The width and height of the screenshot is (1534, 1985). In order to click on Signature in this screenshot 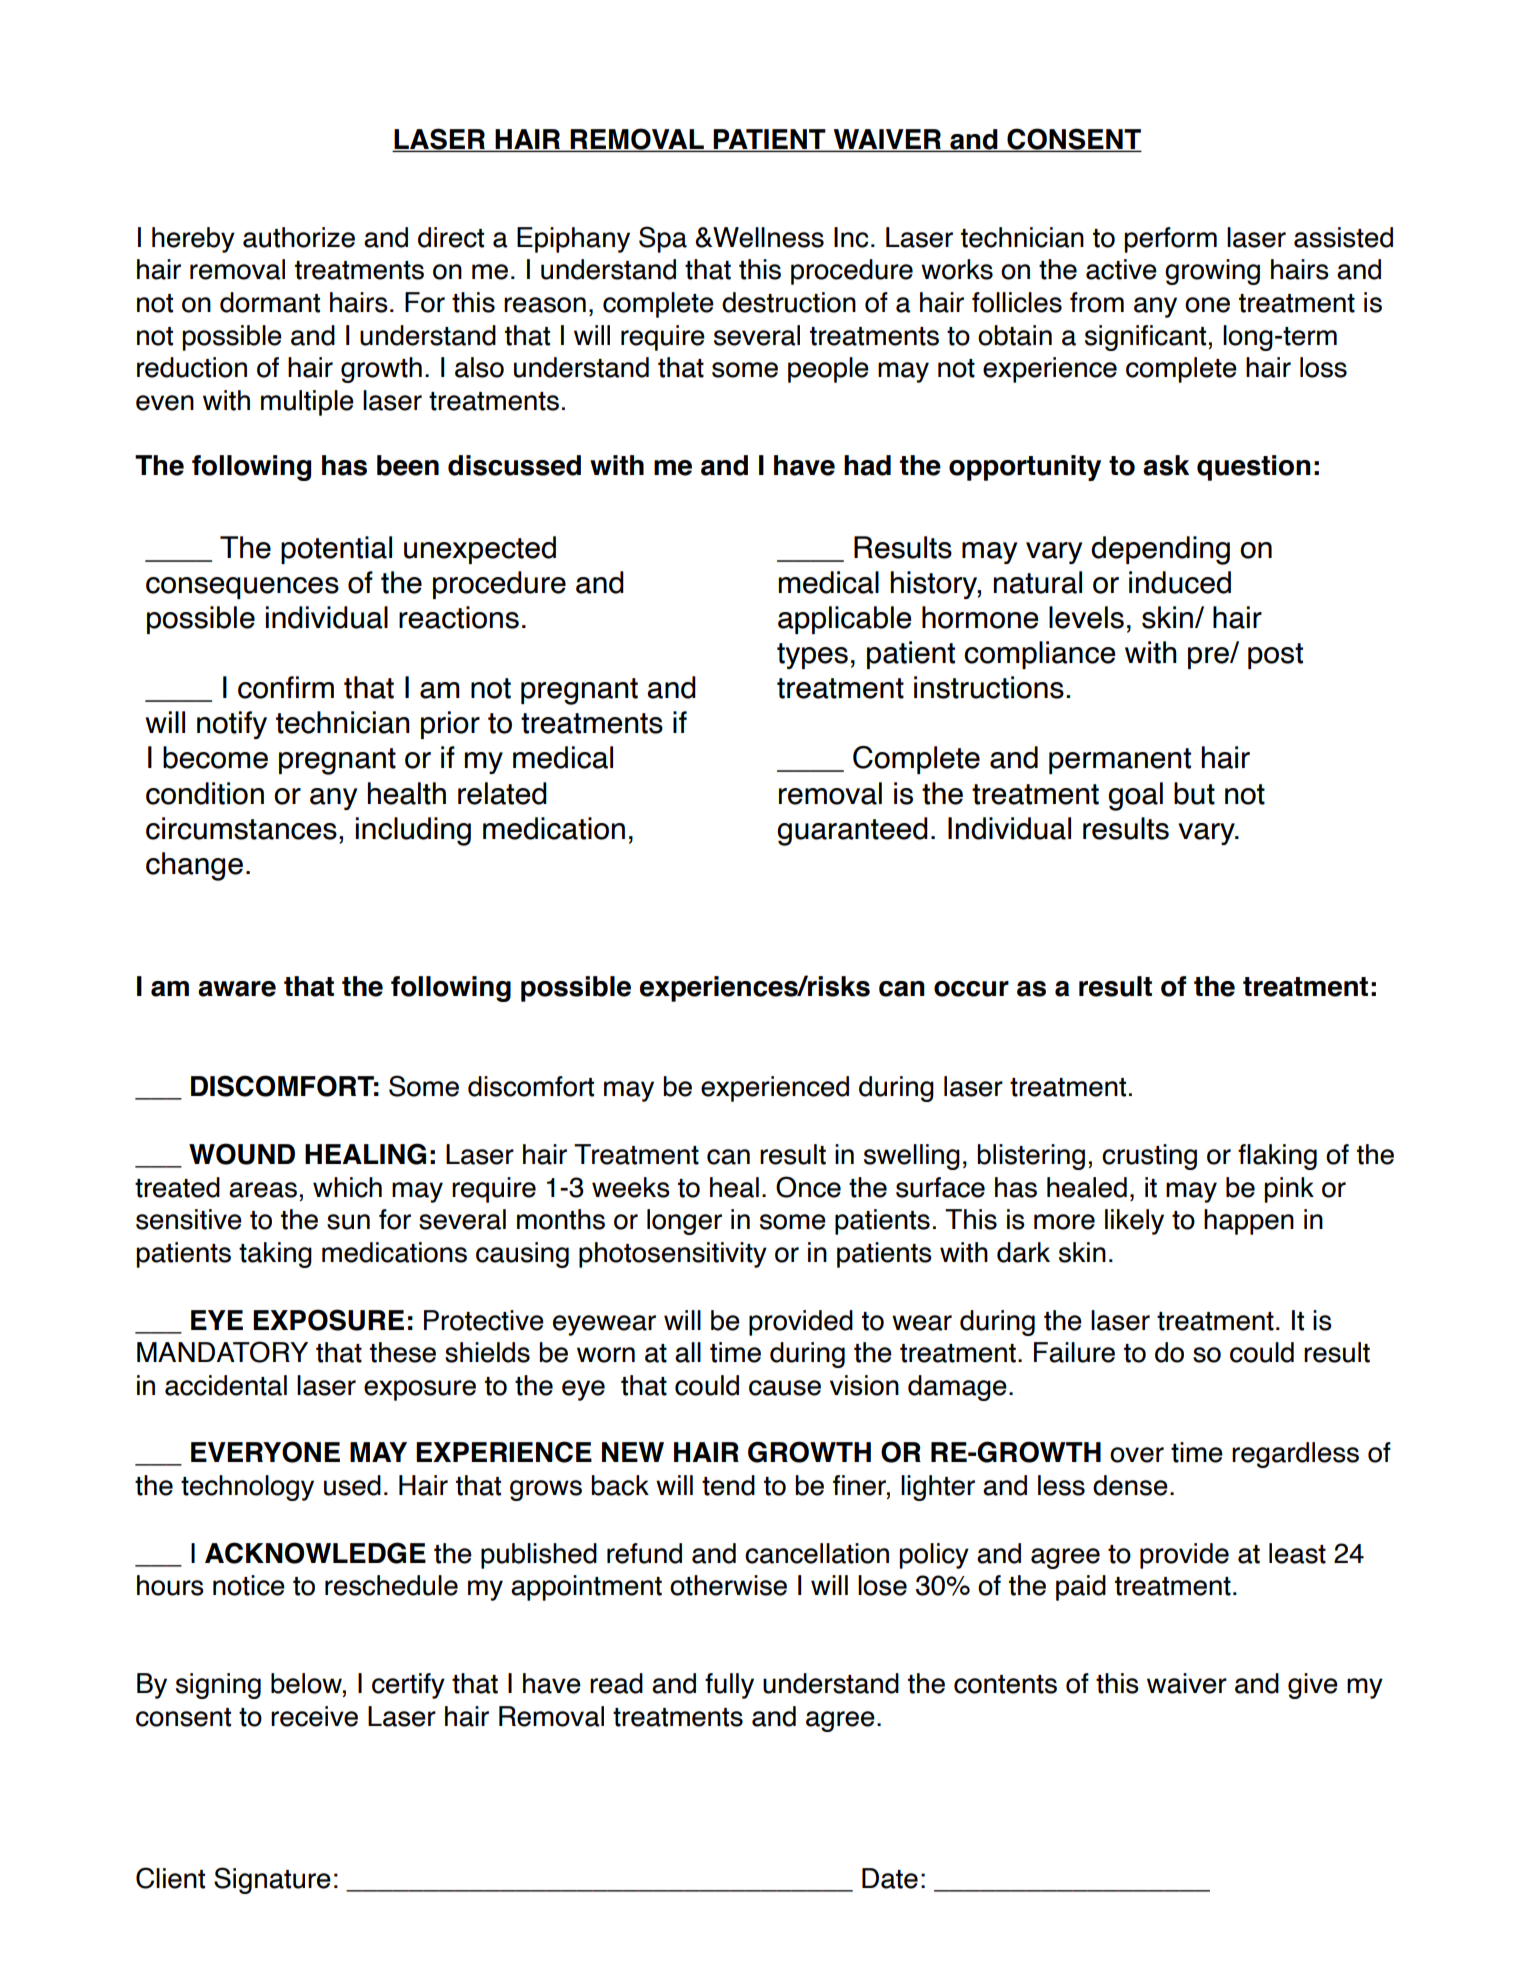, I will do `click(272, 1880)`.
